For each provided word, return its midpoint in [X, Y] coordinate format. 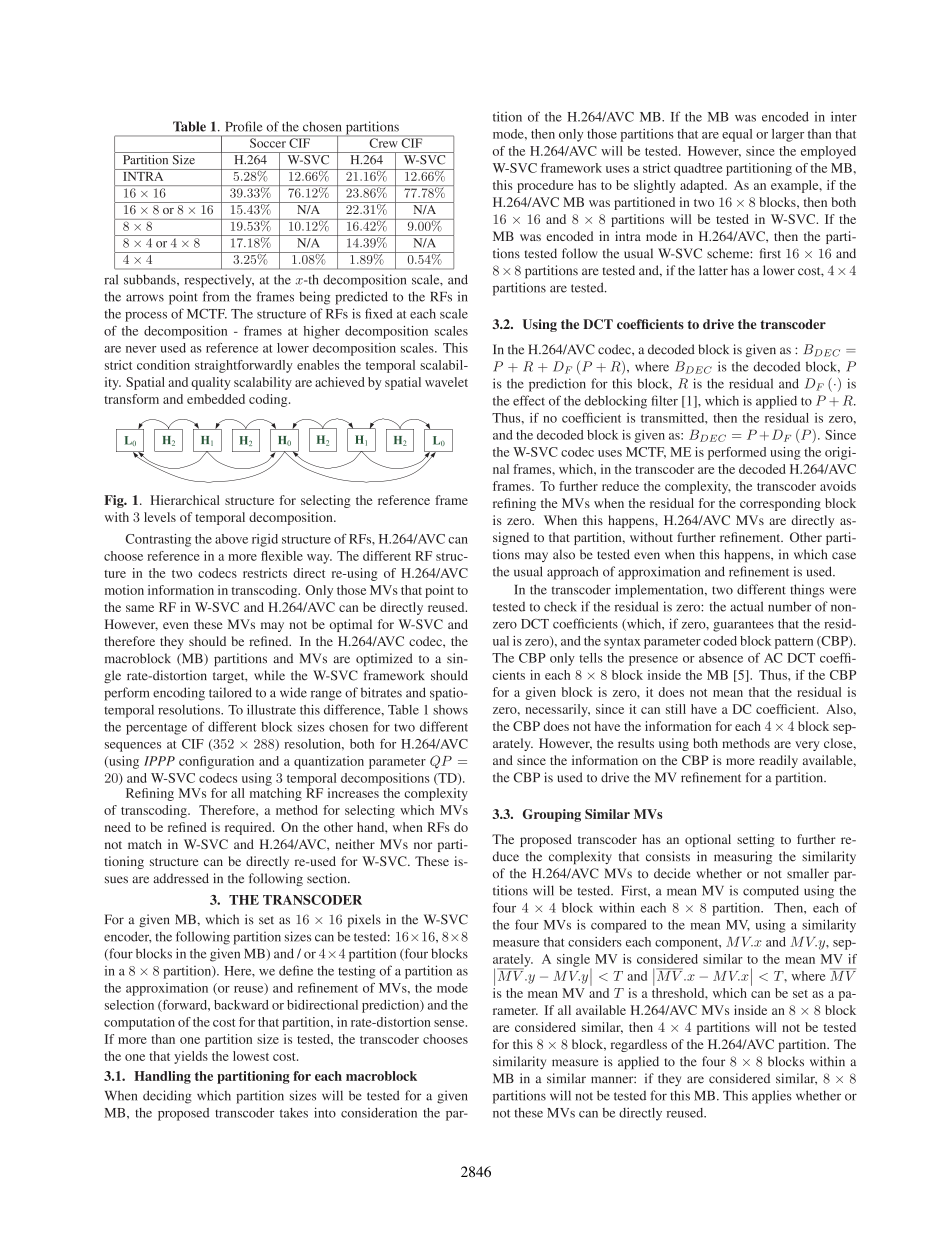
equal [737, 135]
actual [746, 606]
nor [423, 845]
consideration [379, 1112]
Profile [244, 126]
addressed [181, 878]
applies [772, 1097]
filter [664, 400]
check [560, 607]
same [140, 608]
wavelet [446, 382]
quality [211, 383]
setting [756, 840]
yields [191, 1057]
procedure [545, 186]
